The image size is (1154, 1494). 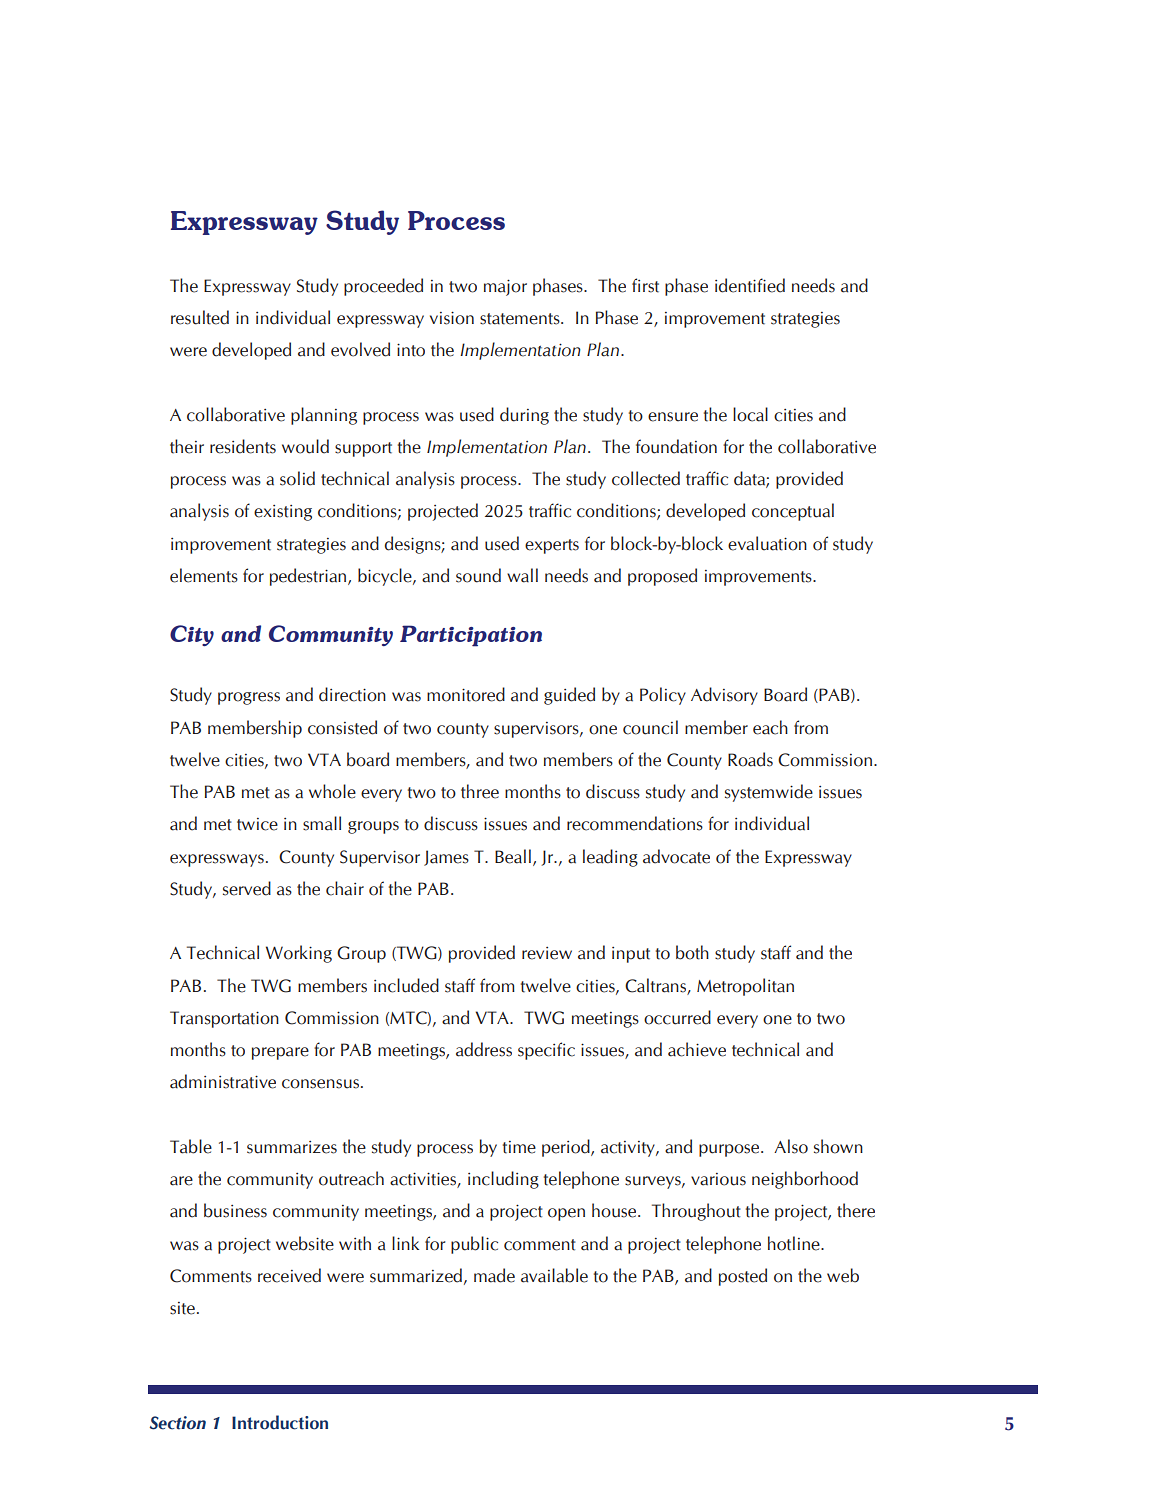 I want to click on resulted, so click(x=200, y=317).
